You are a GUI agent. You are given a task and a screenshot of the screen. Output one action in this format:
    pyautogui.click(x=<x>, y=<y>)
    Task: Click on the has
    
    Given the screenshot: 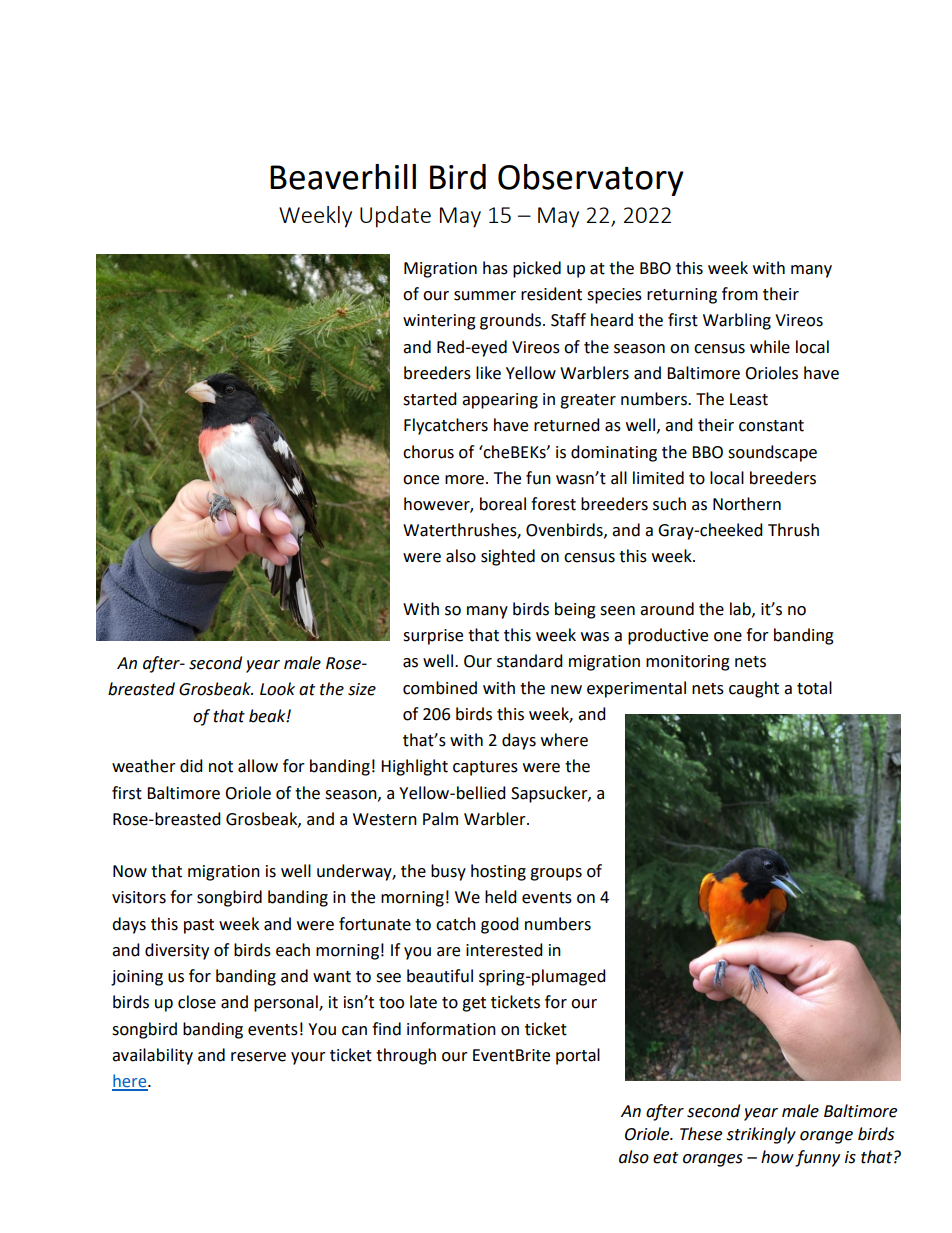 What is the action you would take?
    pyautogui.click(x=495, y=268)
